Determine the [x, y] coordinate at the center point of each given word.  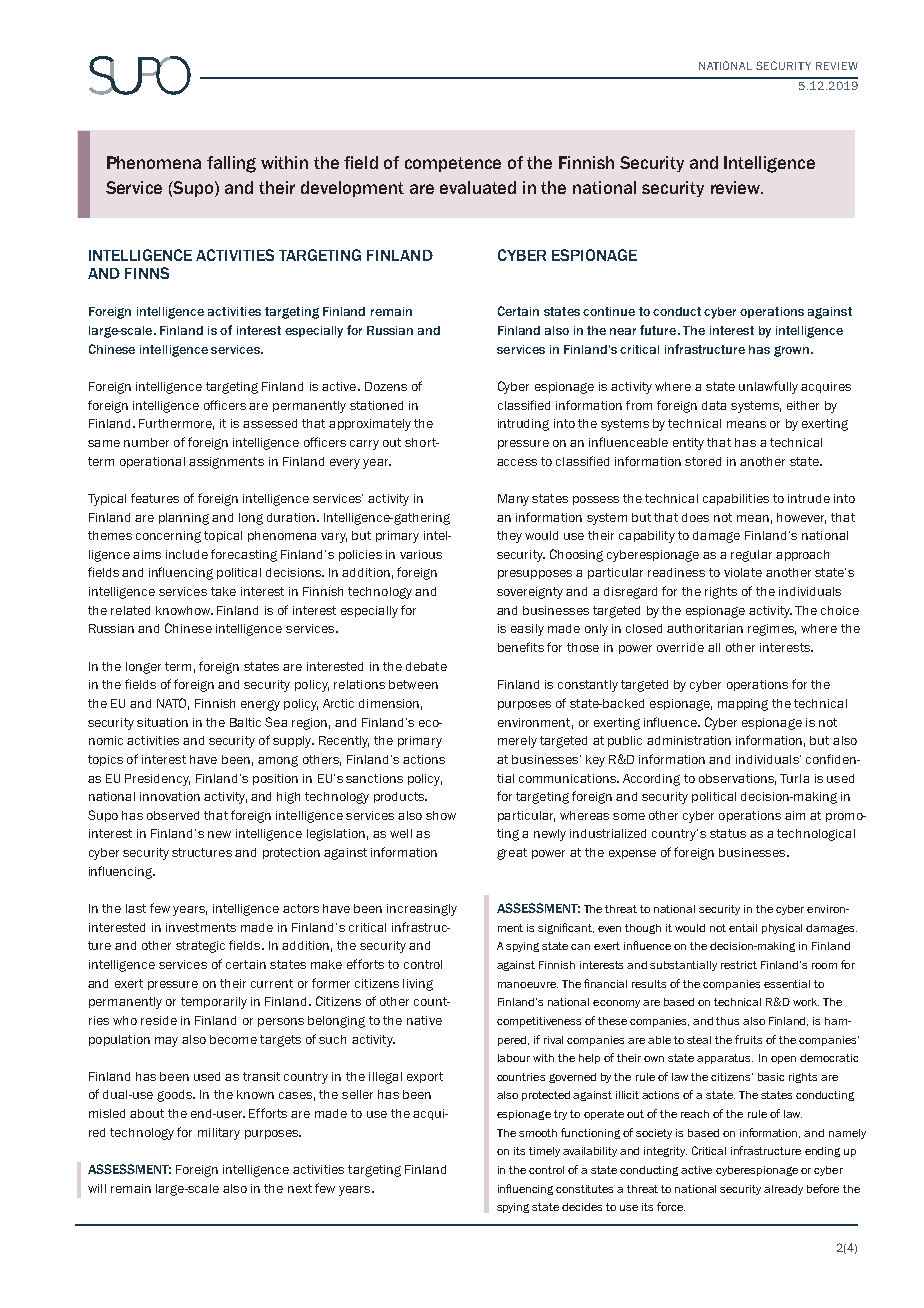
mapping [743, 705]
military [219, 1134]
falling [231, 164]
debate [426, 666]
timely [544, 1152]
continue [609, 311]
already [783, 1190]
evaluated [478, 187]
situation [162, 722]
